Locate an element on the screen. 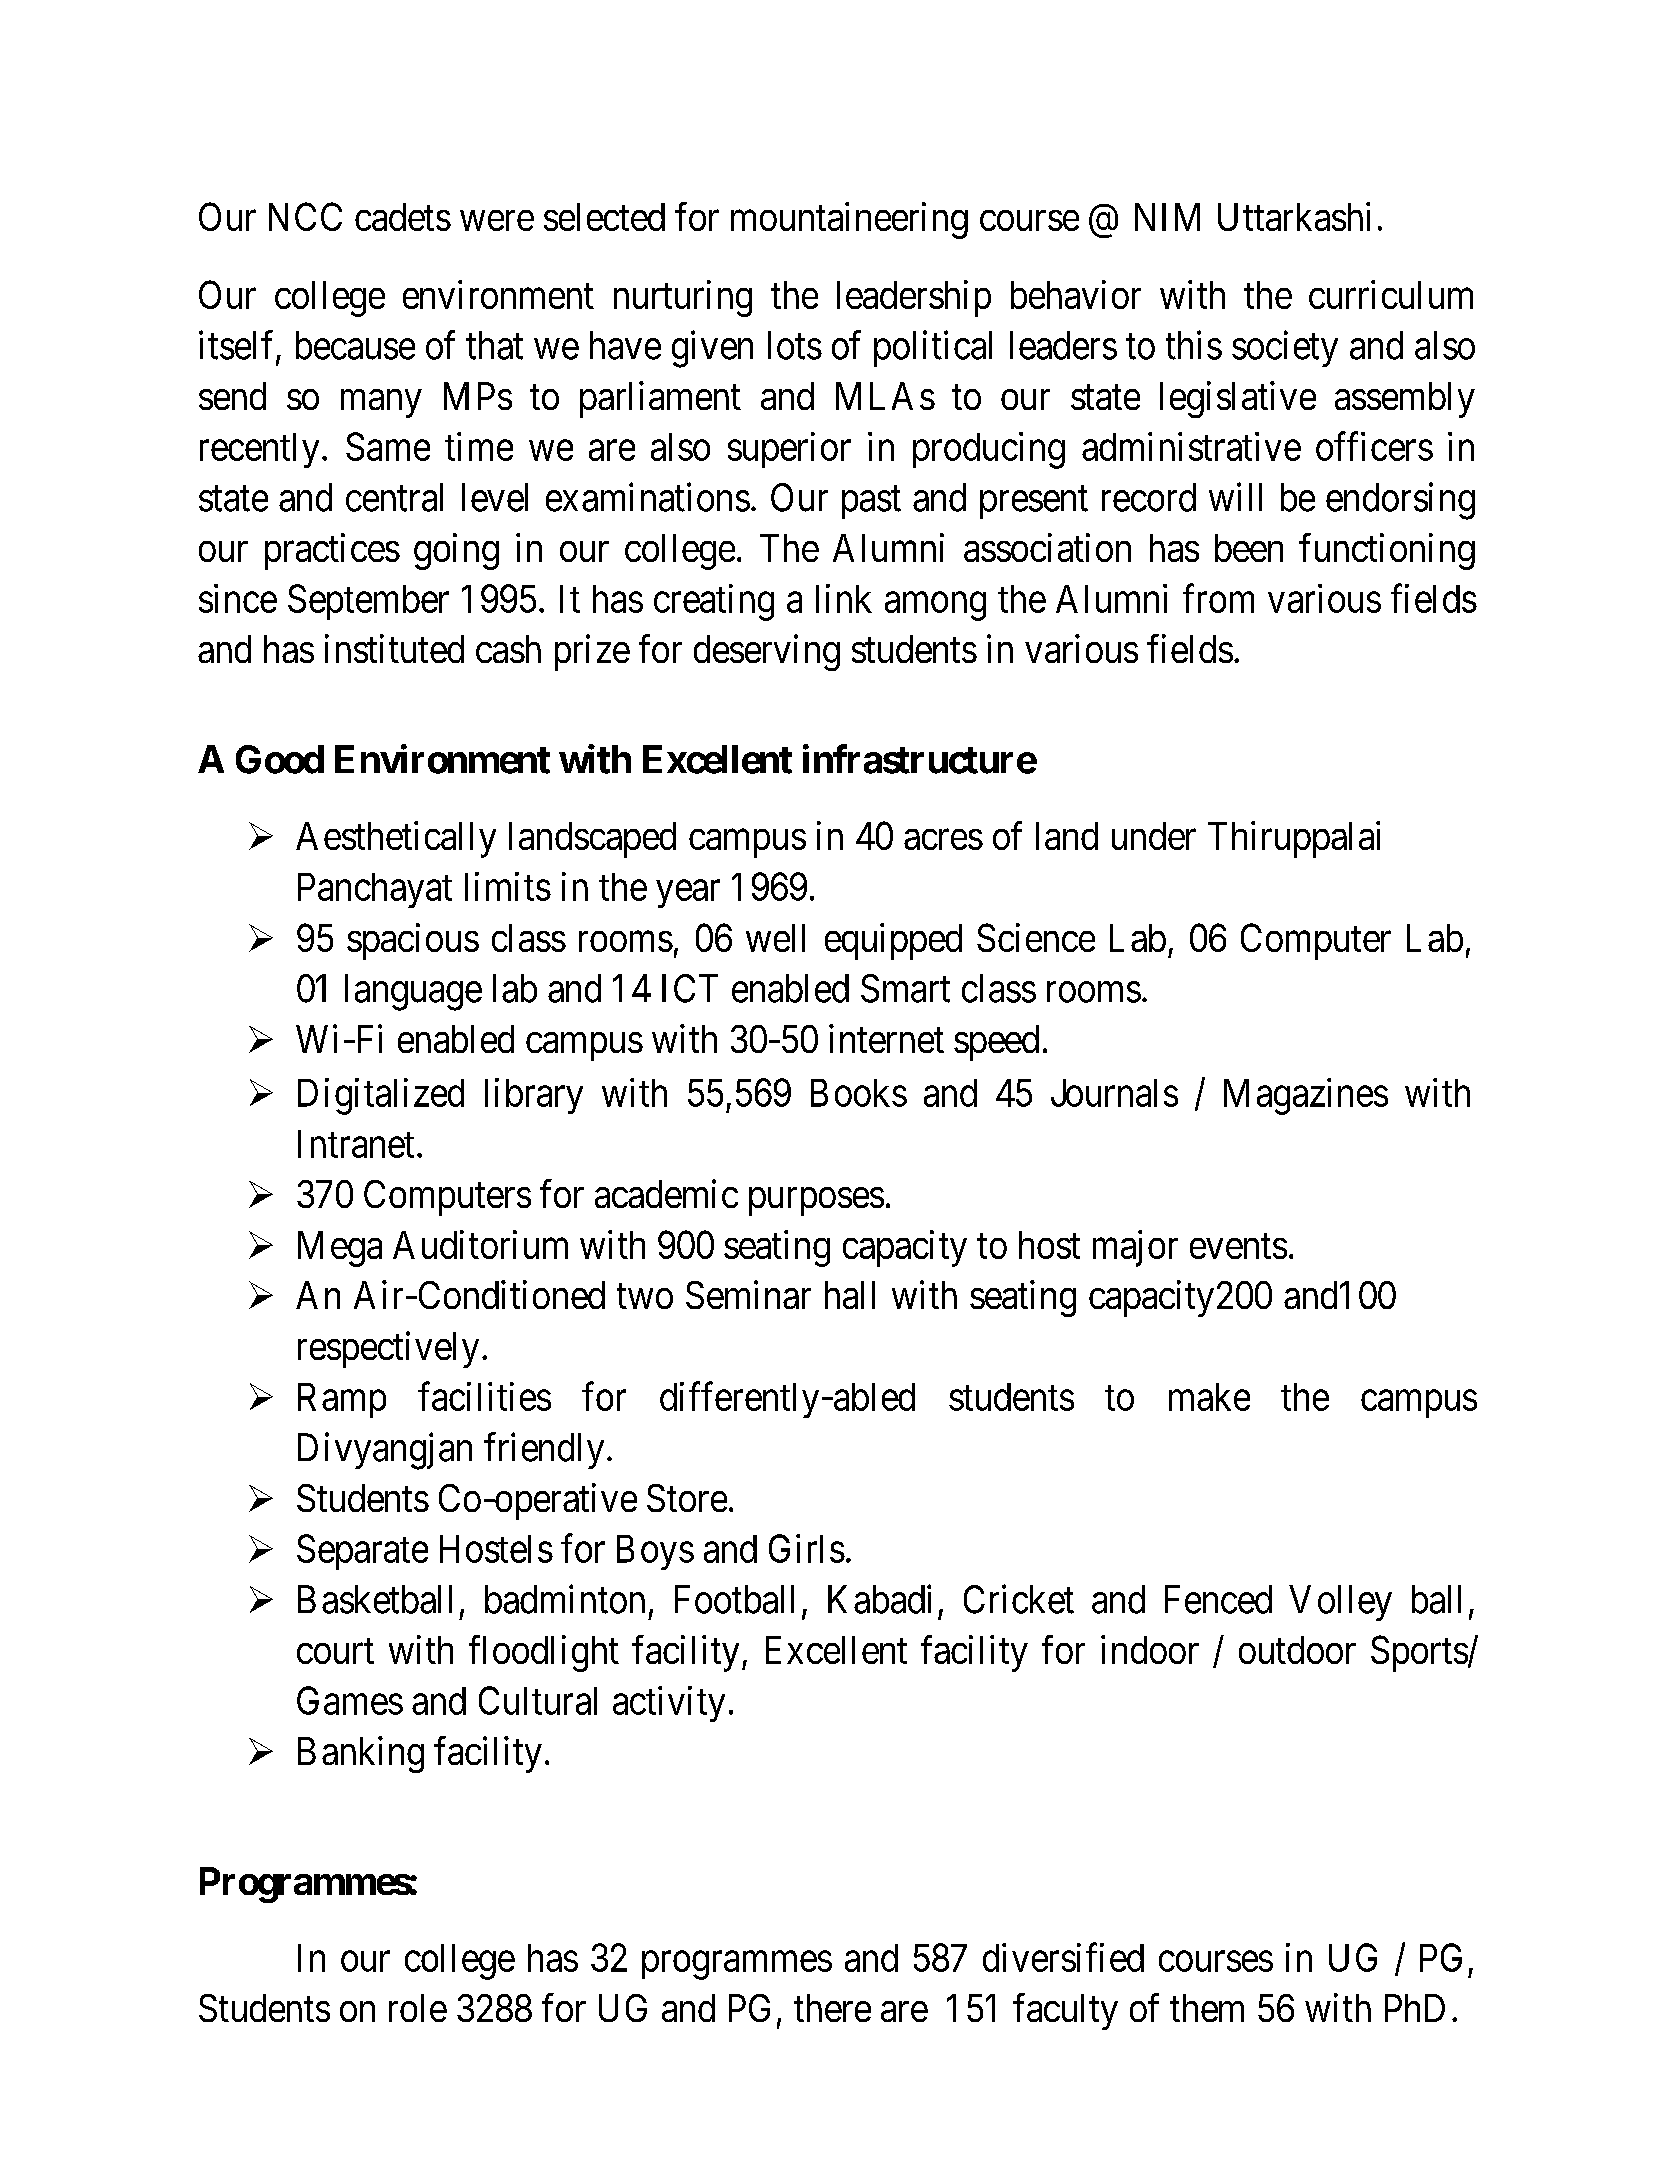 The image size is (1673, 2165). society is located at coordinates (1285, 349).
